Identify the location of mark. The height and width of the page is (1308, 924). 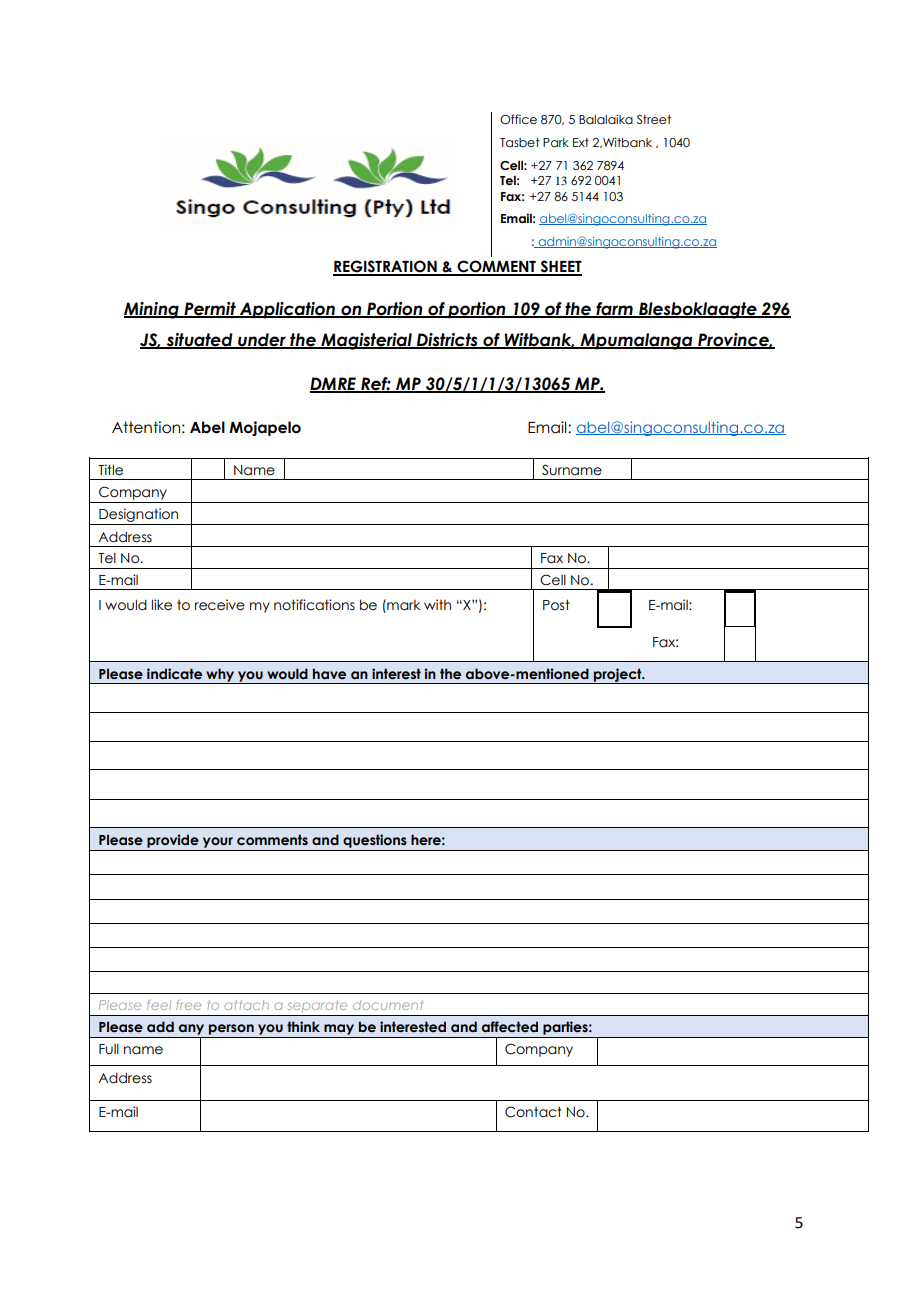
(402, 605).
